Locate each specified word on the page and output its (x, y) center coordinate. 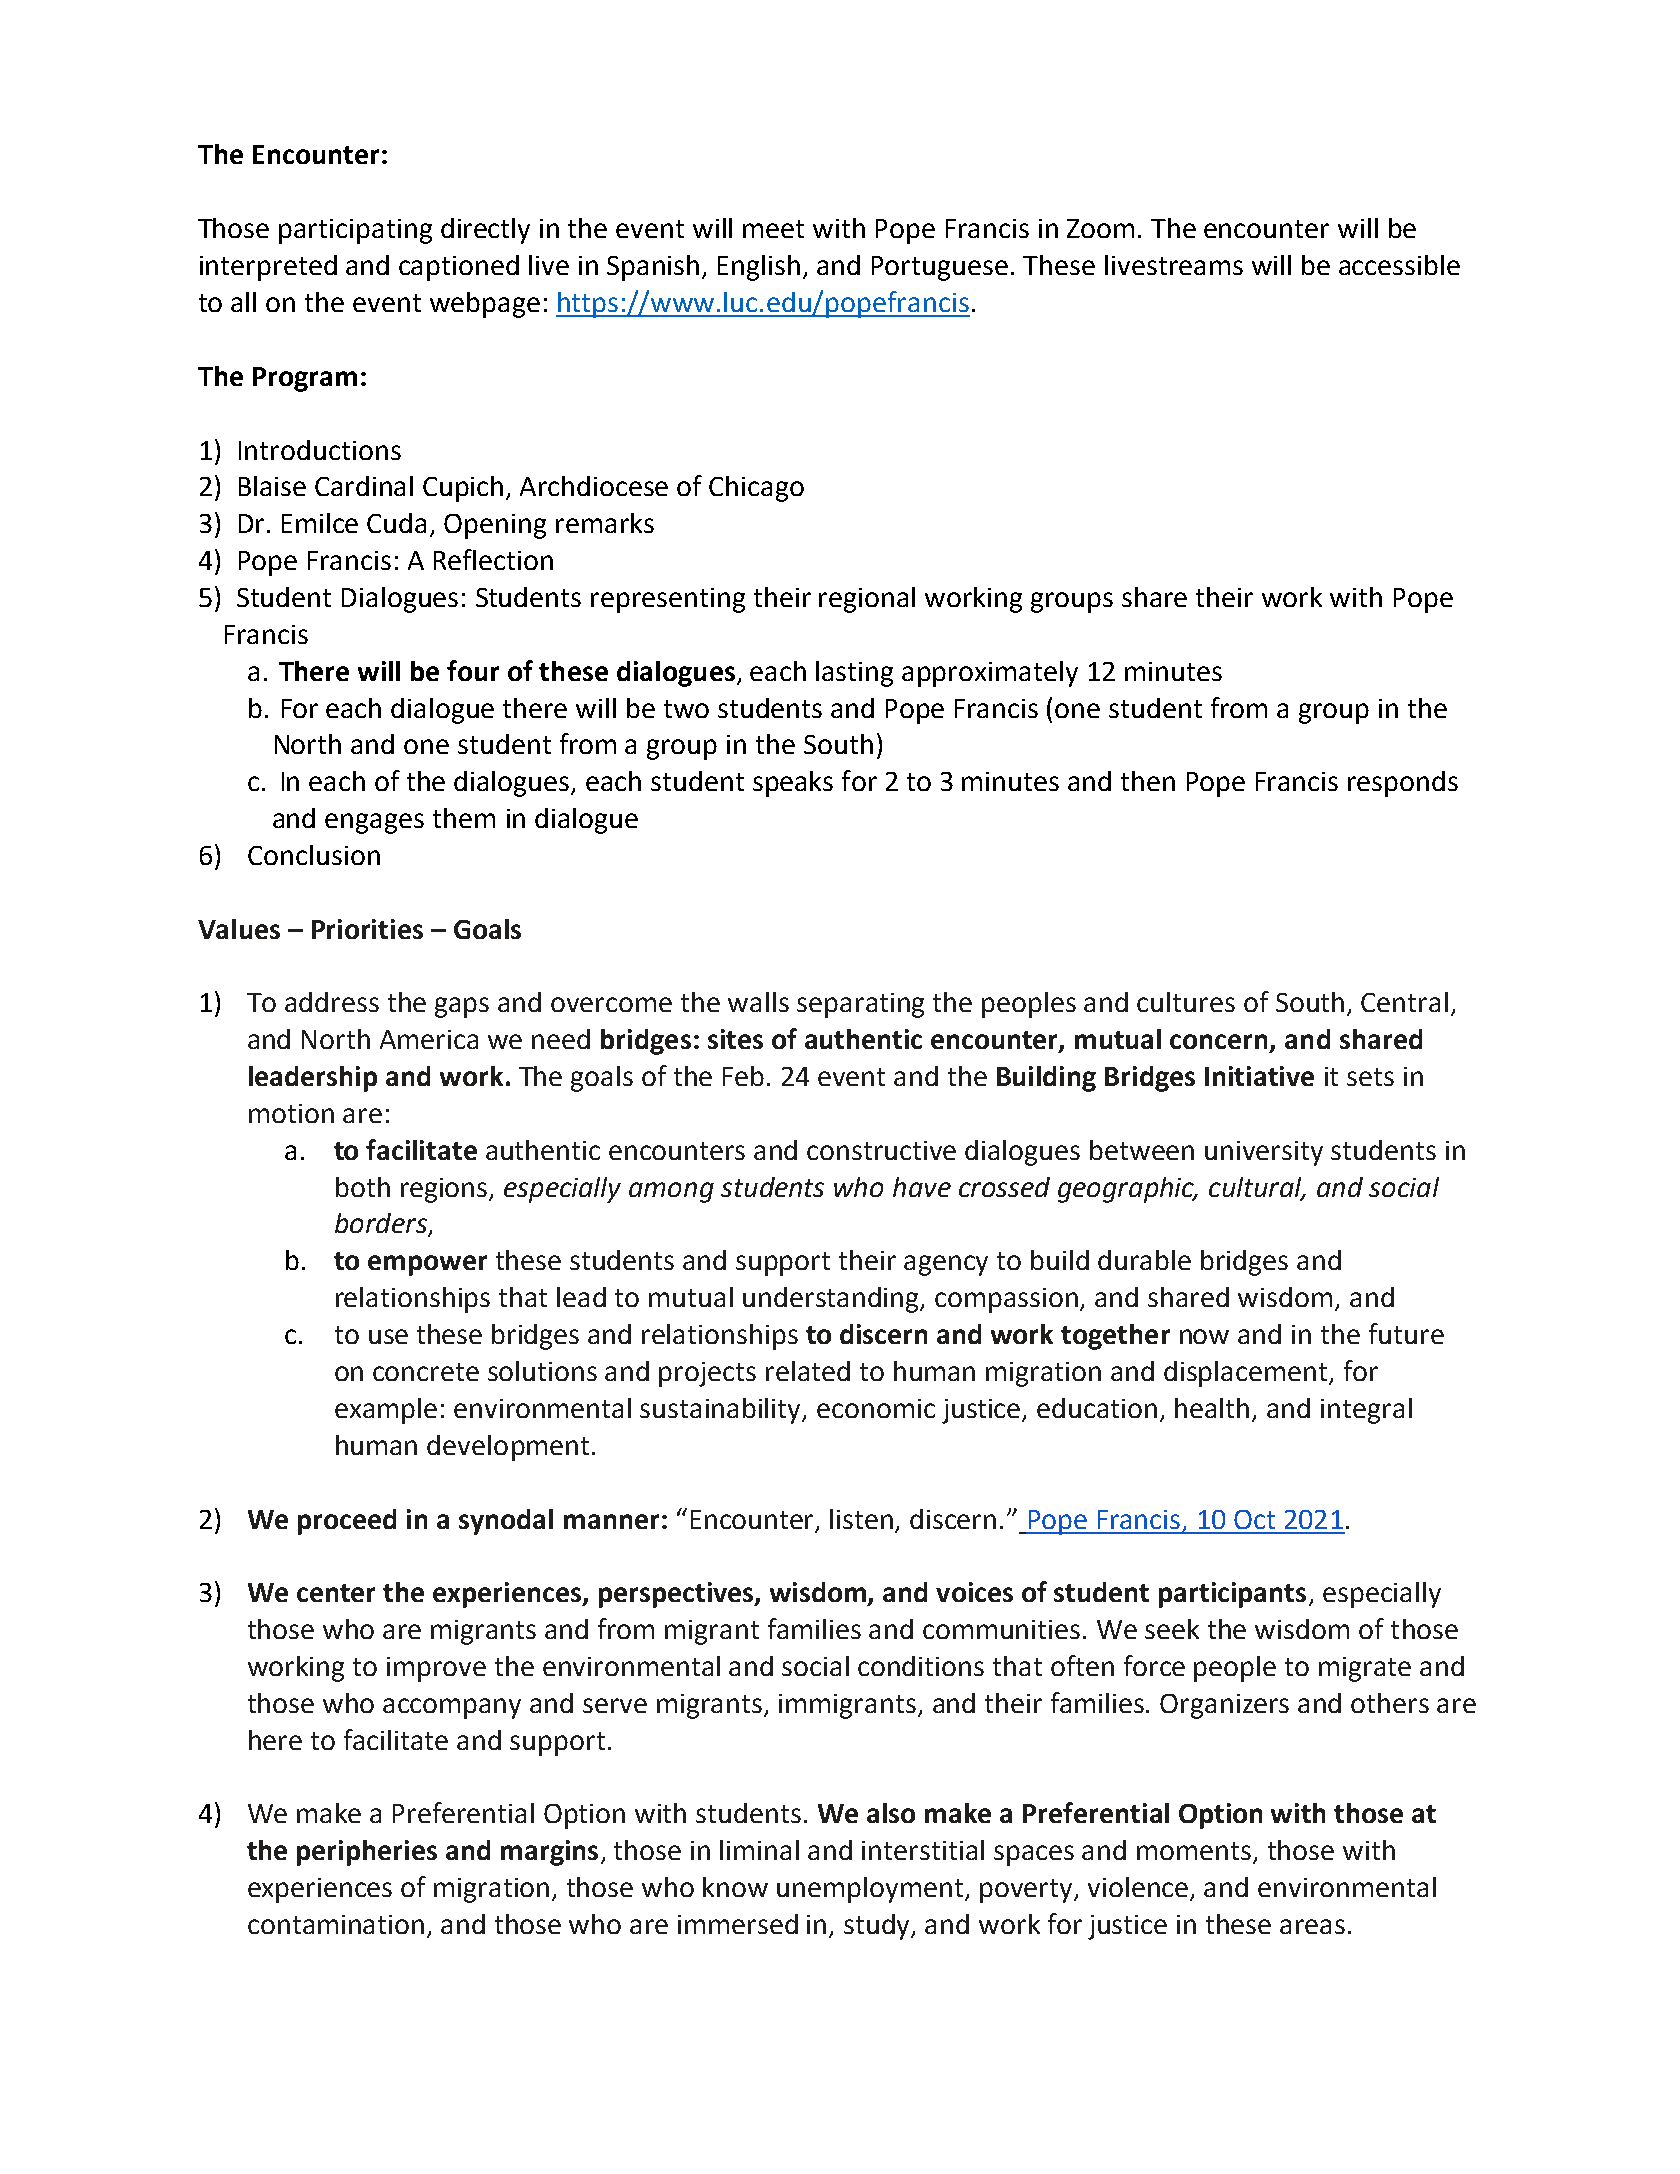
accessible (1399, 265)
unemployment (871, 1890)
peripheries (367, 1853)
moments (1195, 1852)
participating (355, 231)
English (759, 268)
